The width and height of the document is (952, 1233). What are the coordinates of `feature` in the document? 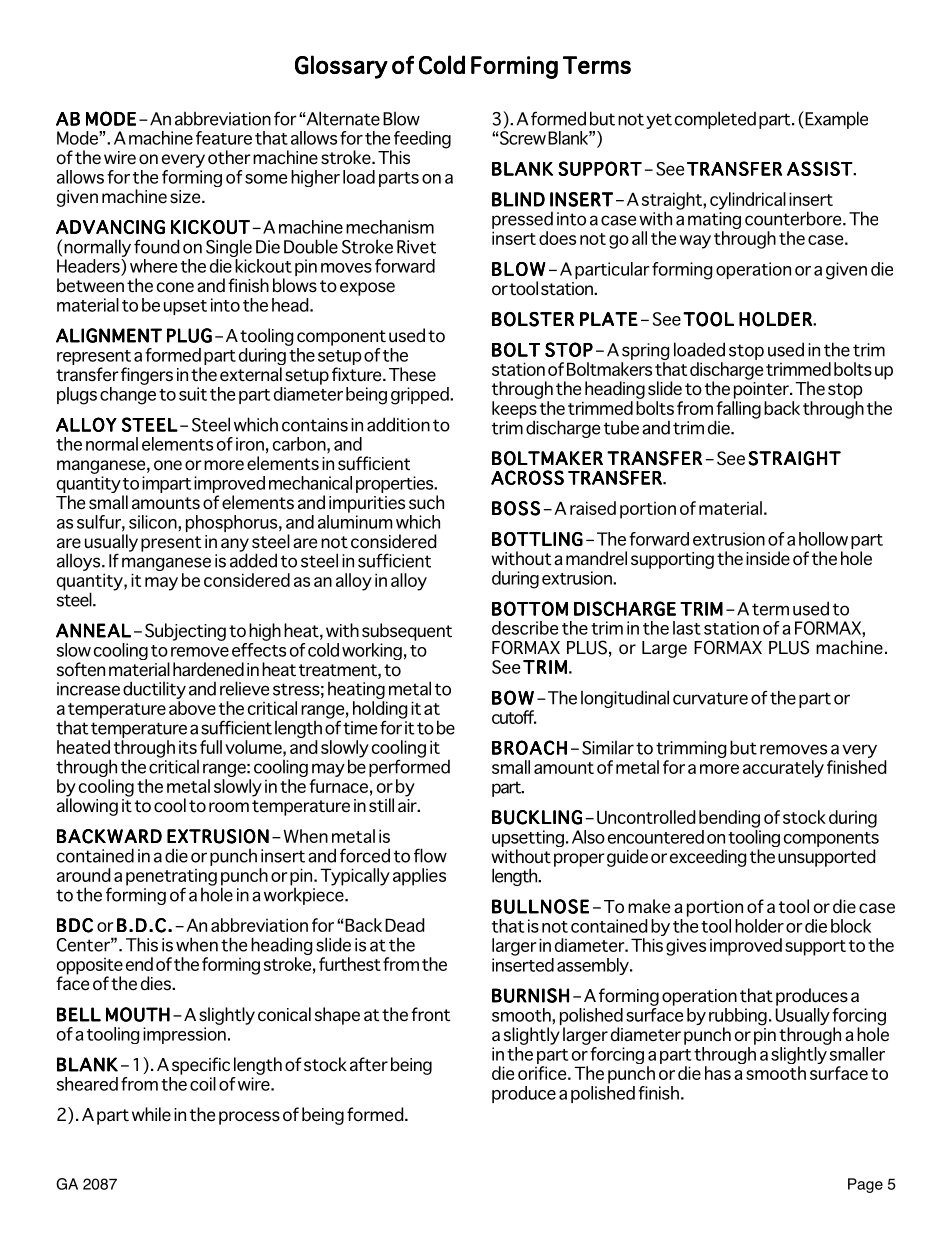 It's located at (224, 138).
